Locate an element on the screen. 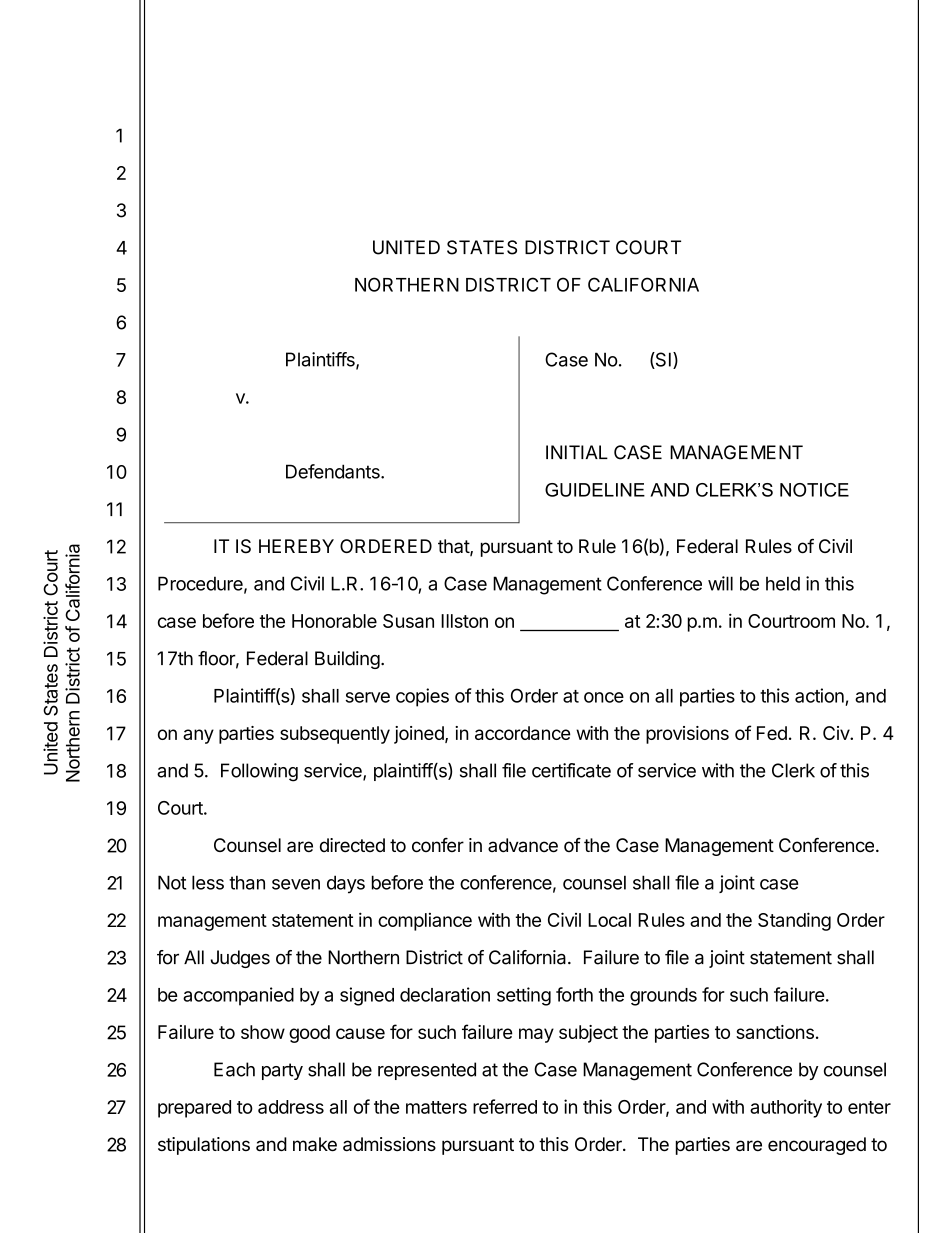 The image size is (952, 1233). Defendants is located at coordinates (334, 471).
